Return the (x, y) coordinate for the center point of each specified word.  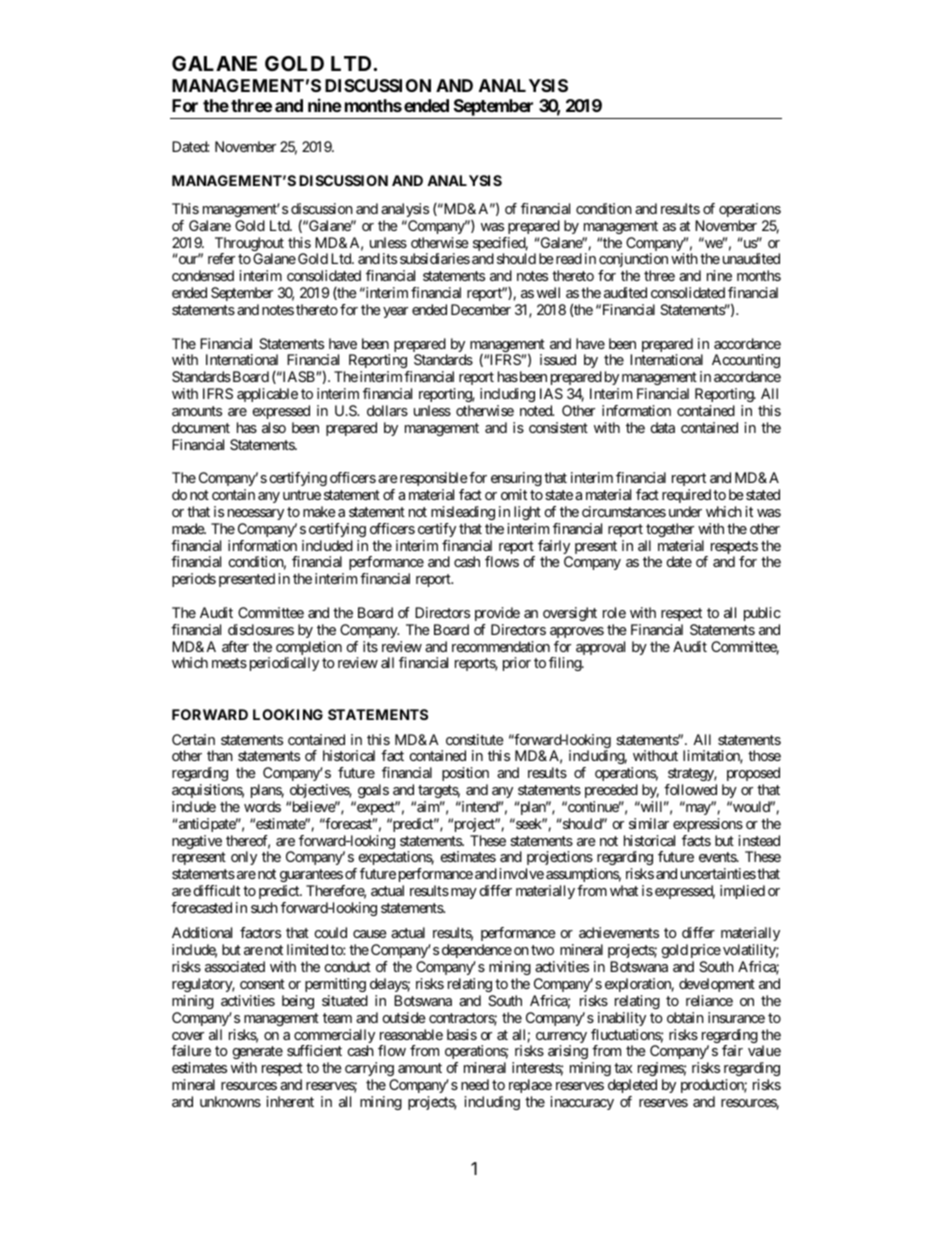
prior (517, 664)
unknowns (230, 1101)
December (481, 309)
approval (600, 648)
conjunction (633, 262)
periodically (282, 664)
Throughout (249, 245)
